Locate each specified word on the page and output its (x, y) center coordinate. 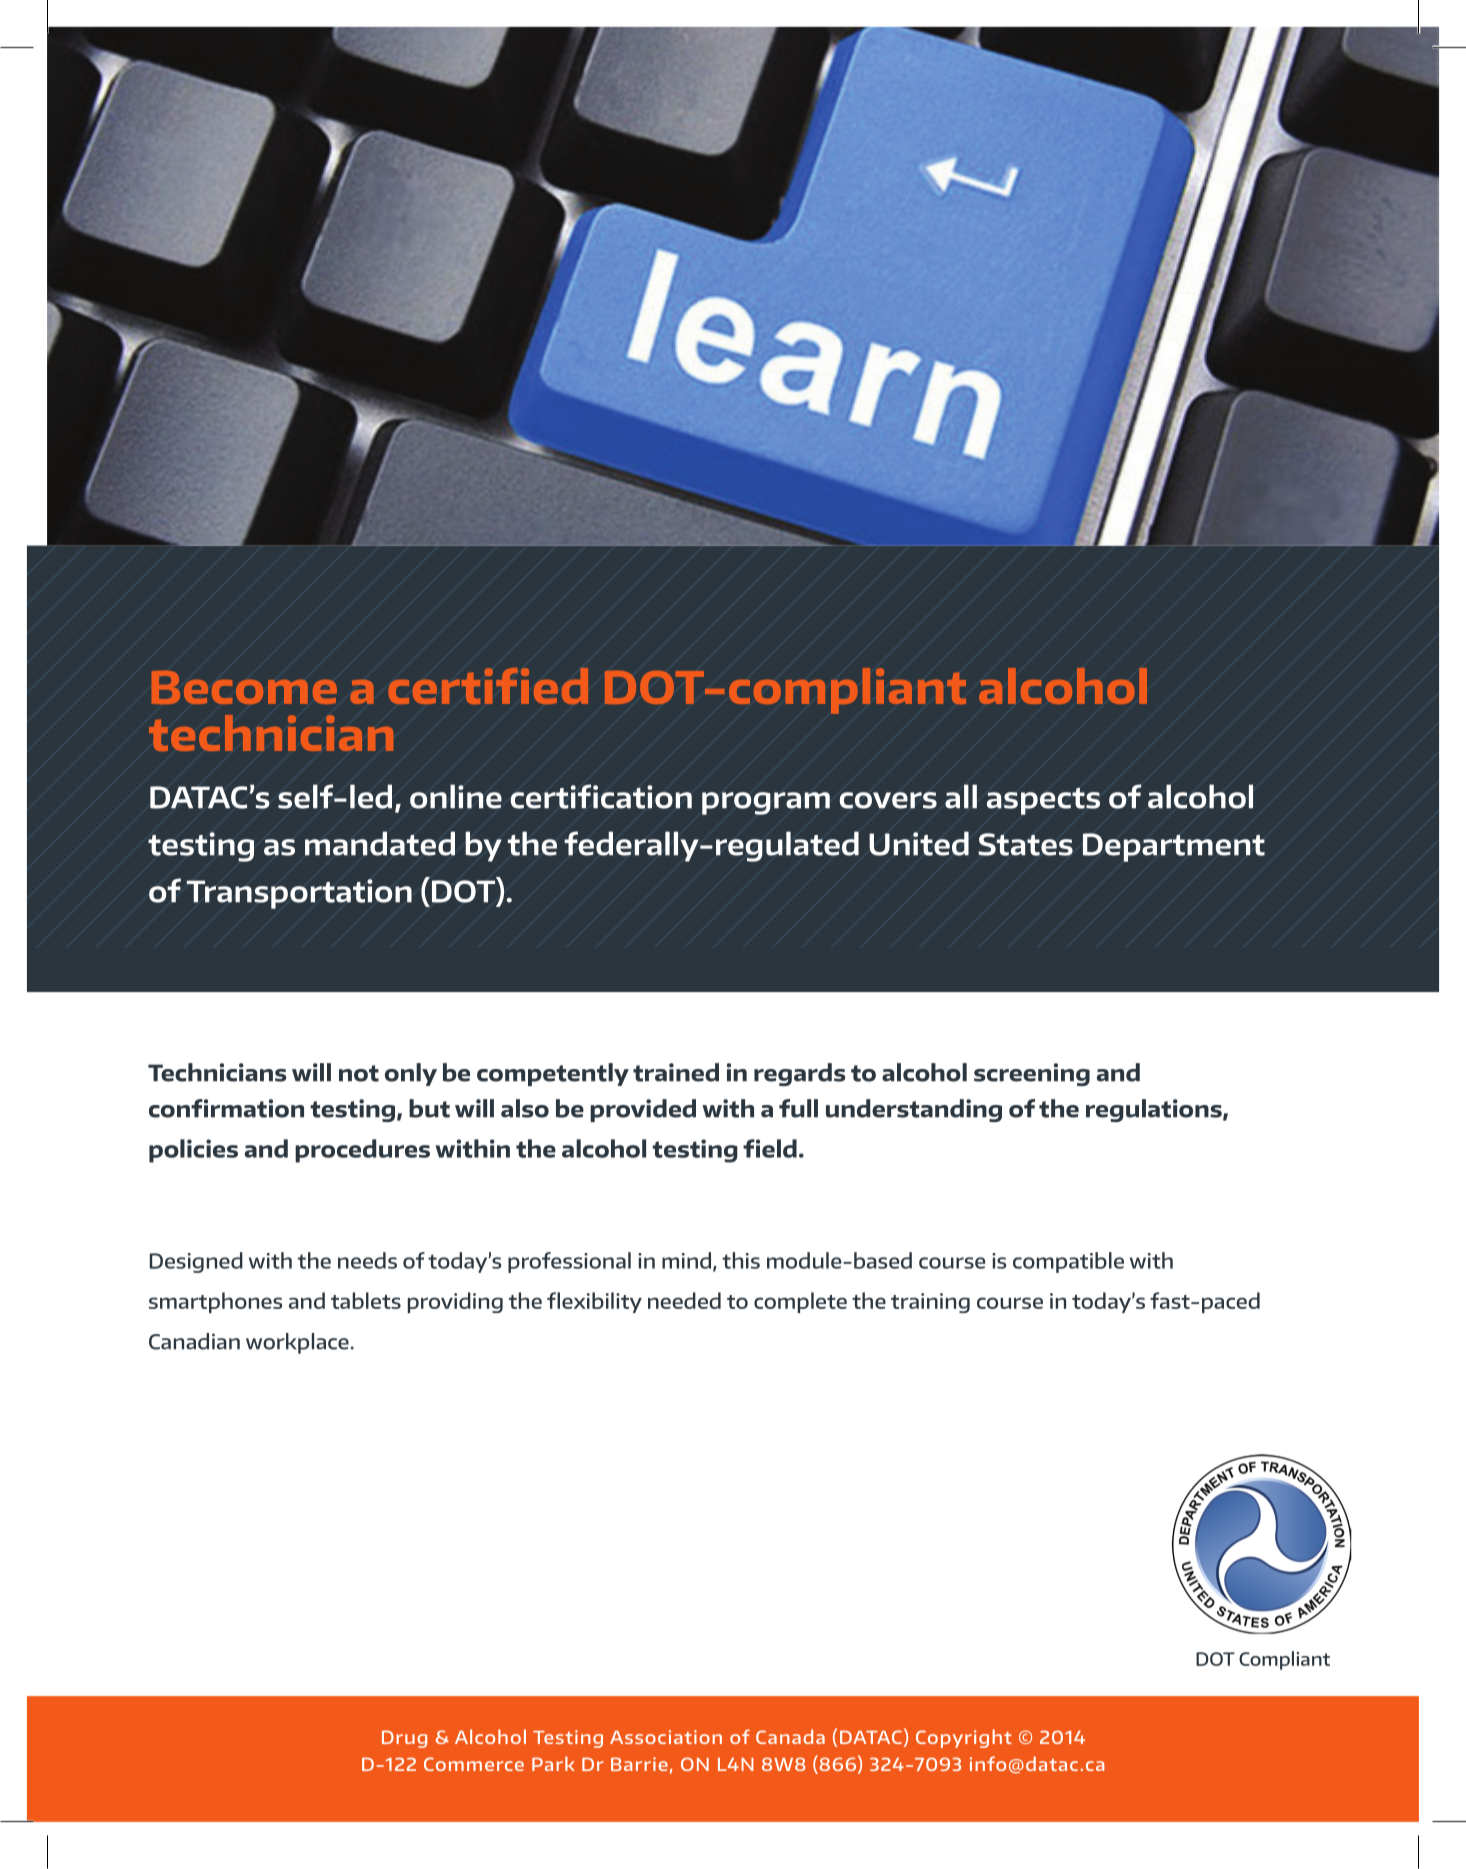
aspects (1043, 801)
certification (601, 796)
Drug (404, 1739)
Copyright (964, 1738)
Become (244, 687)
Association (666, 1737)
